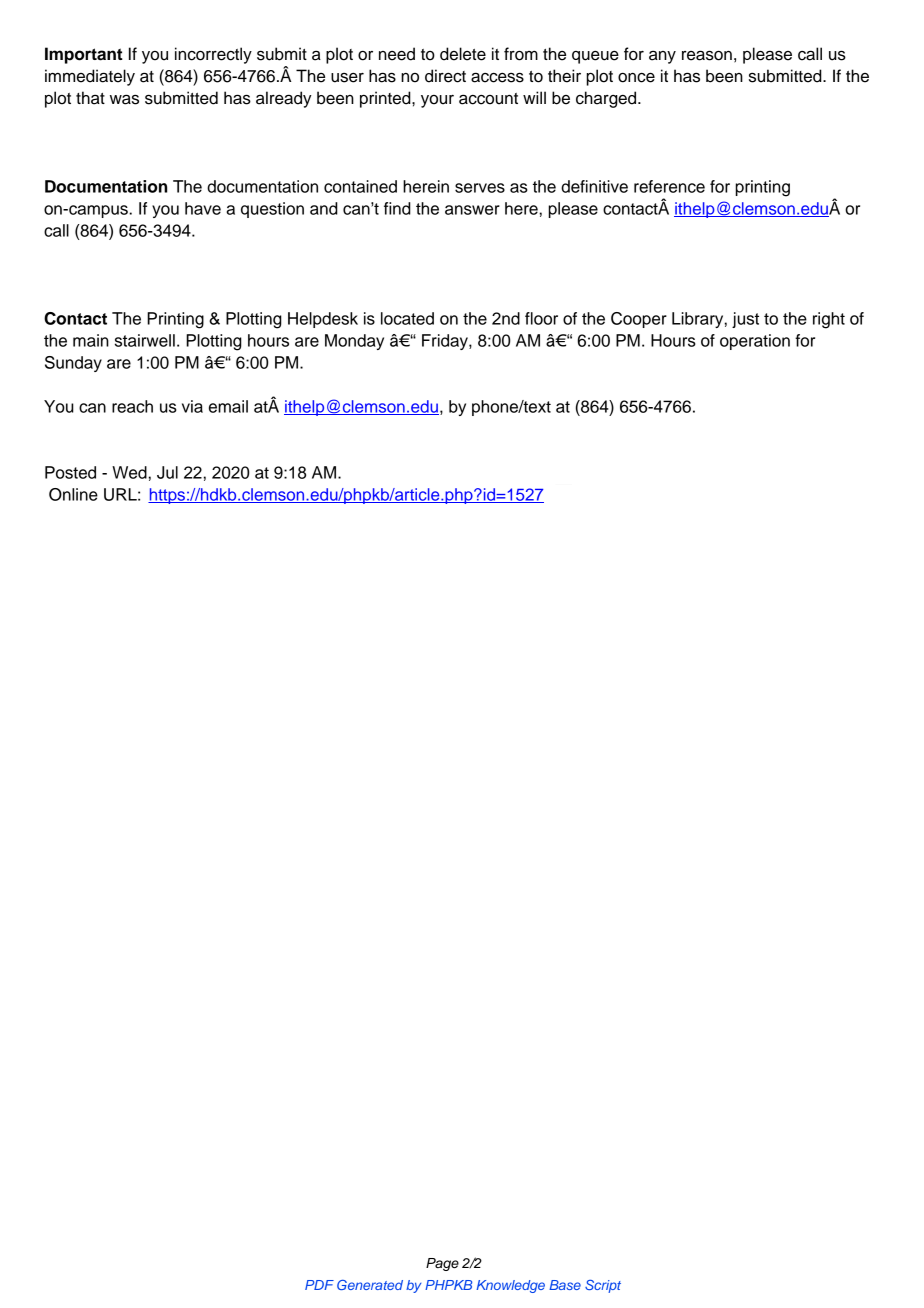 This screenshot has width=924, height=1308. What do you see at coordinates (745, 320) in the screenshot?
I see `just` at bounding box center [745, 320].
